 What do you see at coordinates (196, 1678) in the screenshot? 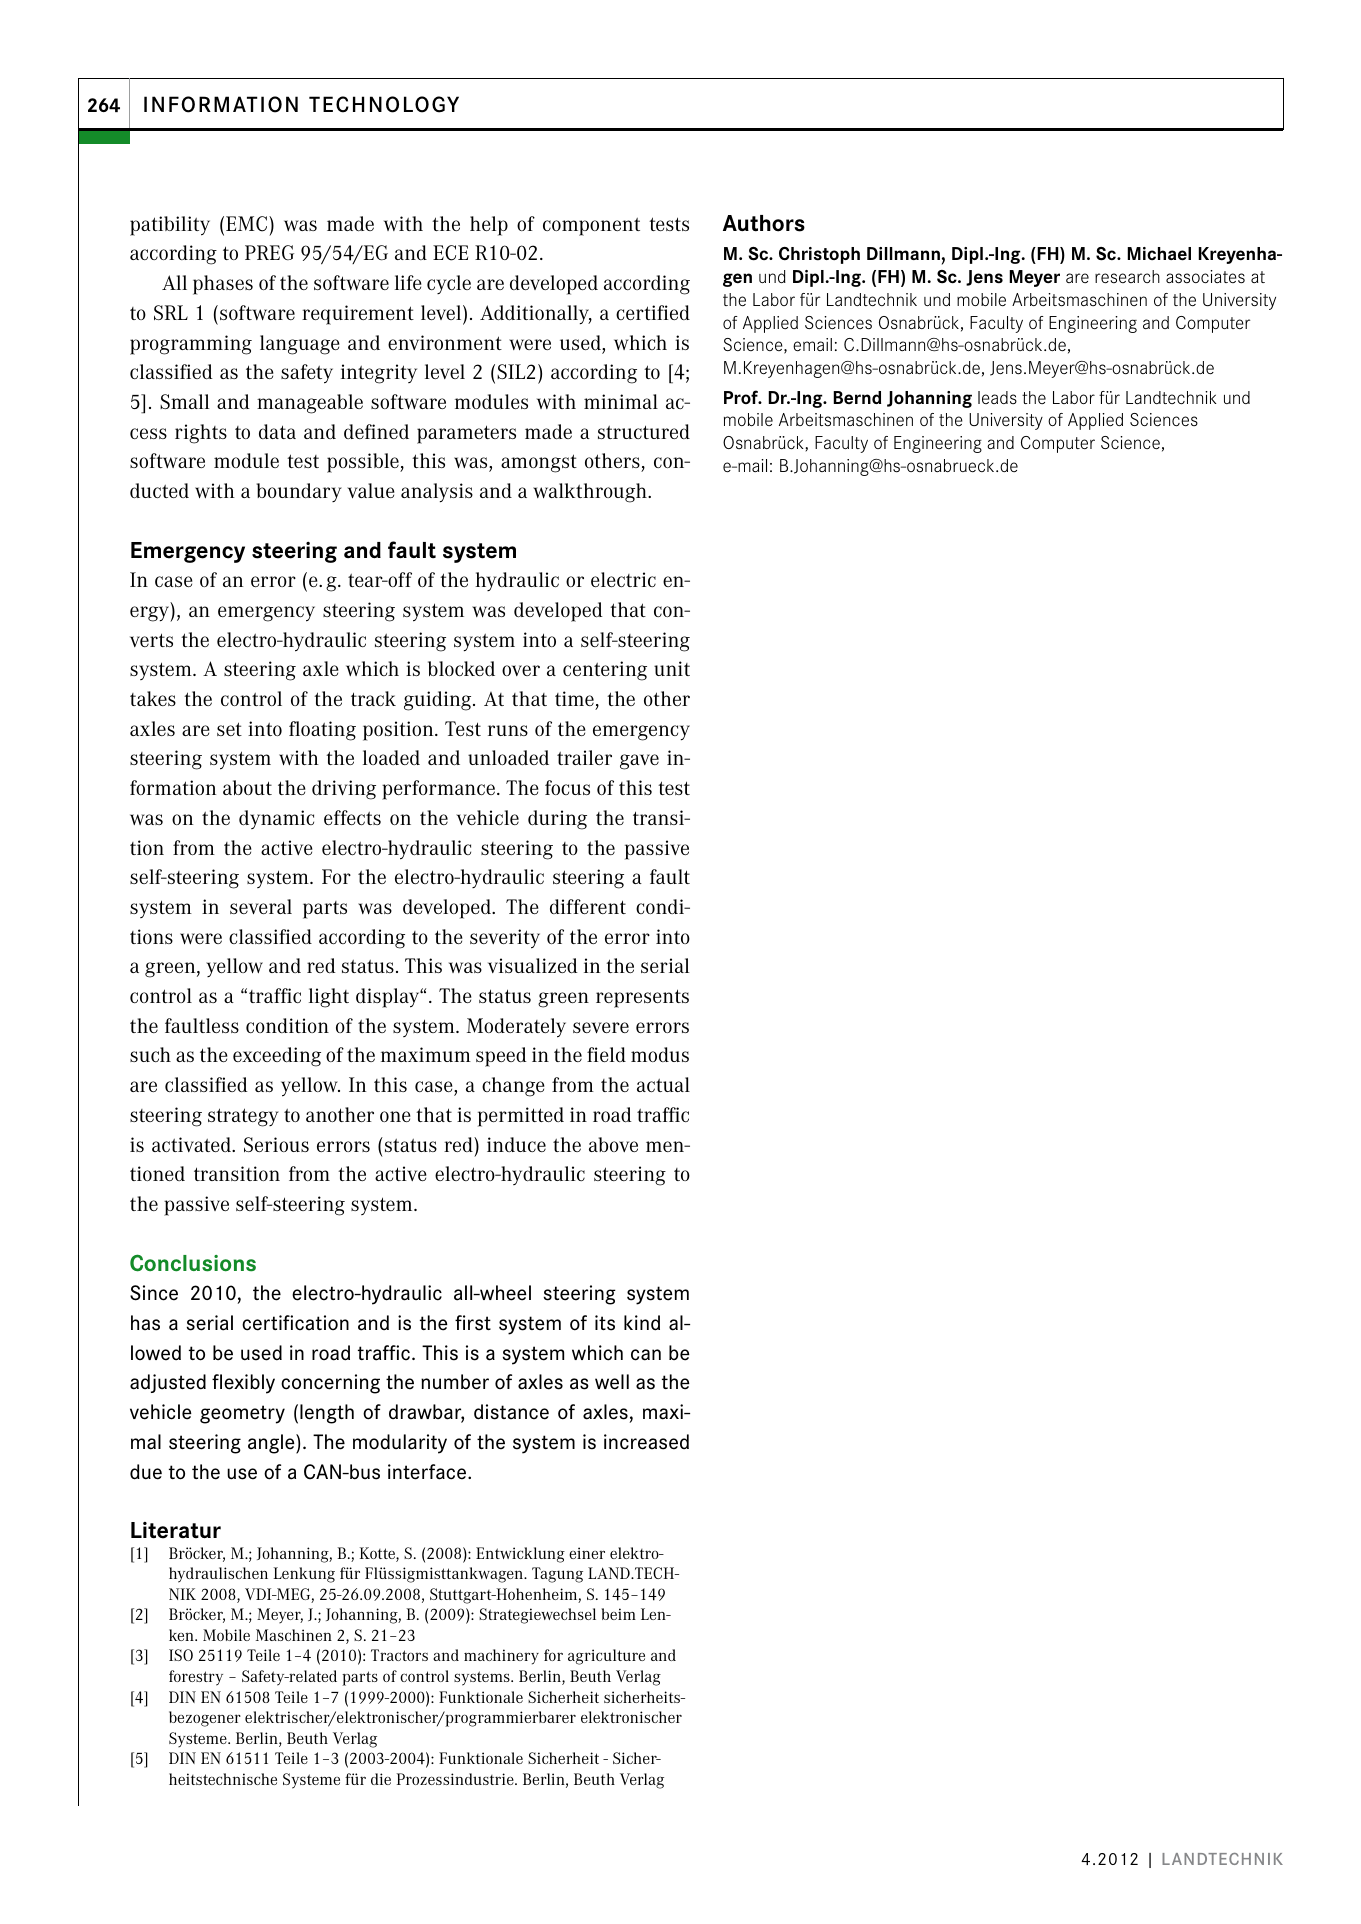
I see `forestry` at bounding box center [196, 1678].
